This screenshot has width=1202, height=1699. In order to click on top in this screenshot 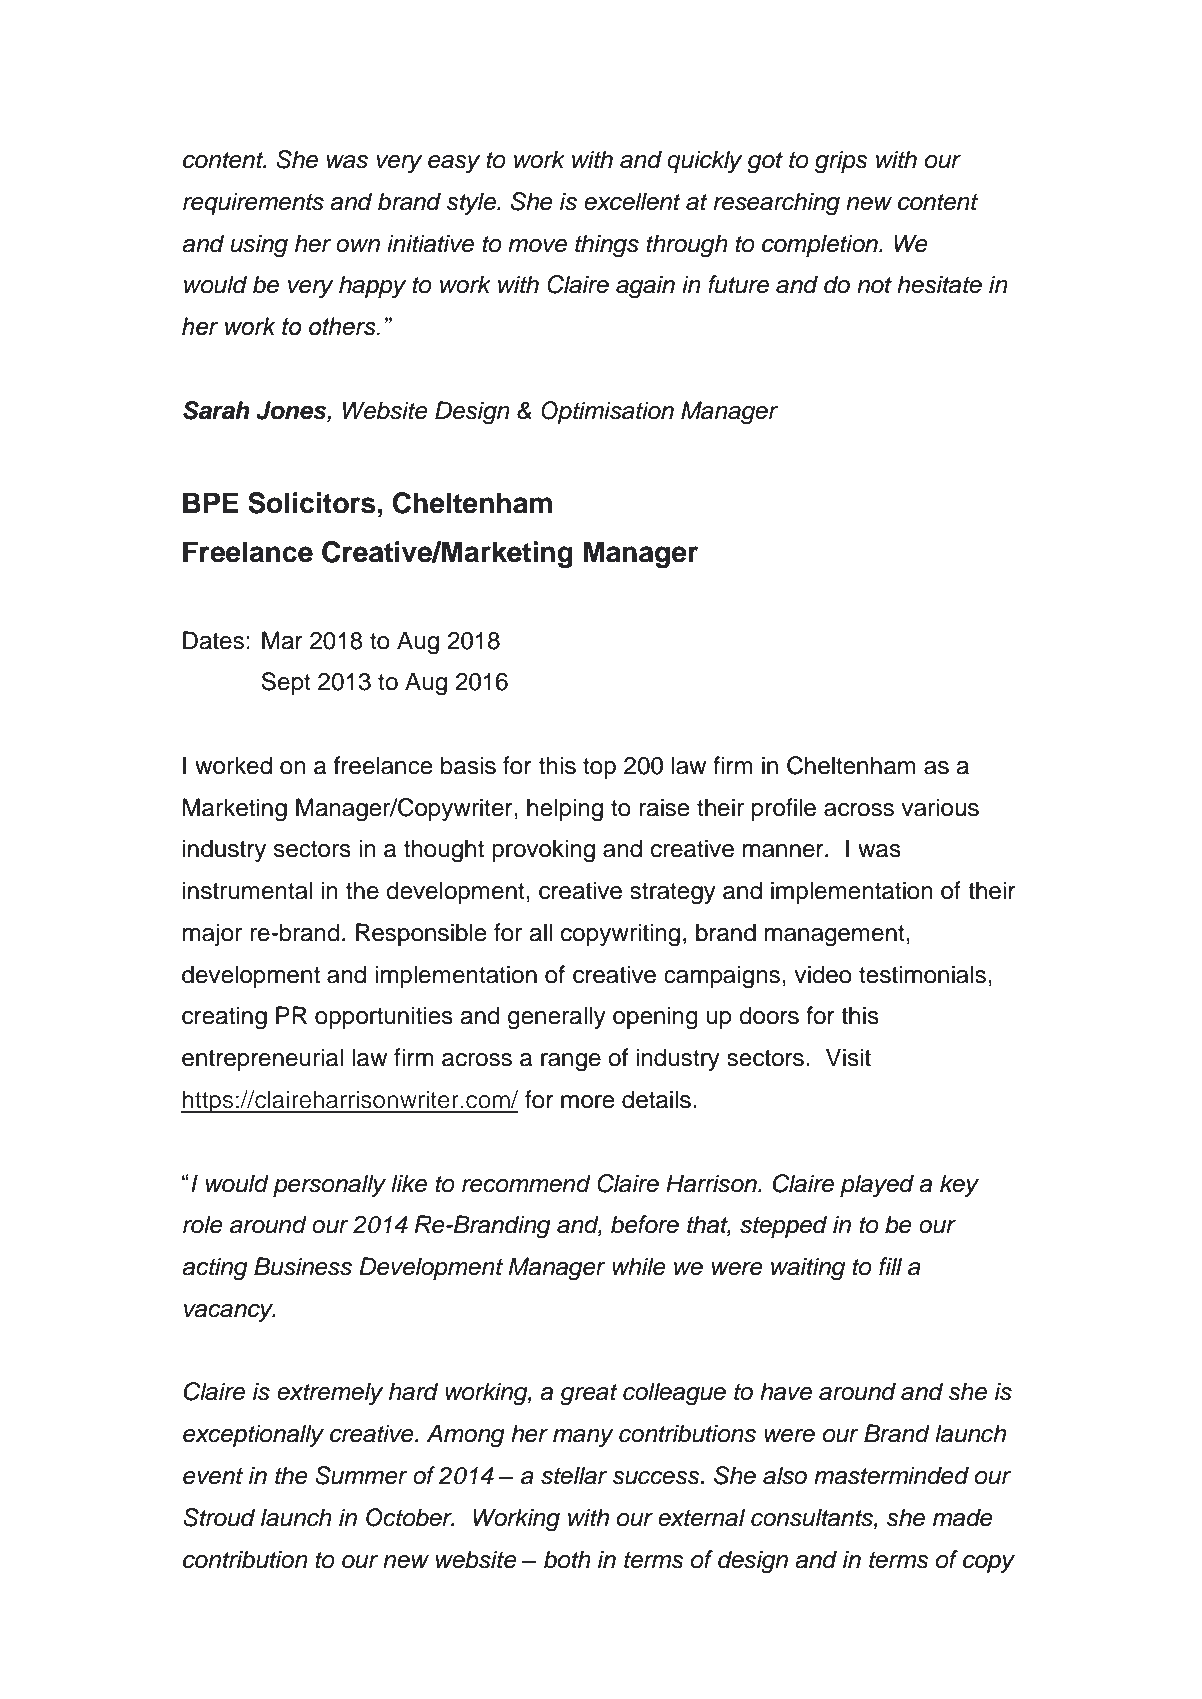, I will do `click(599, 768)`.
